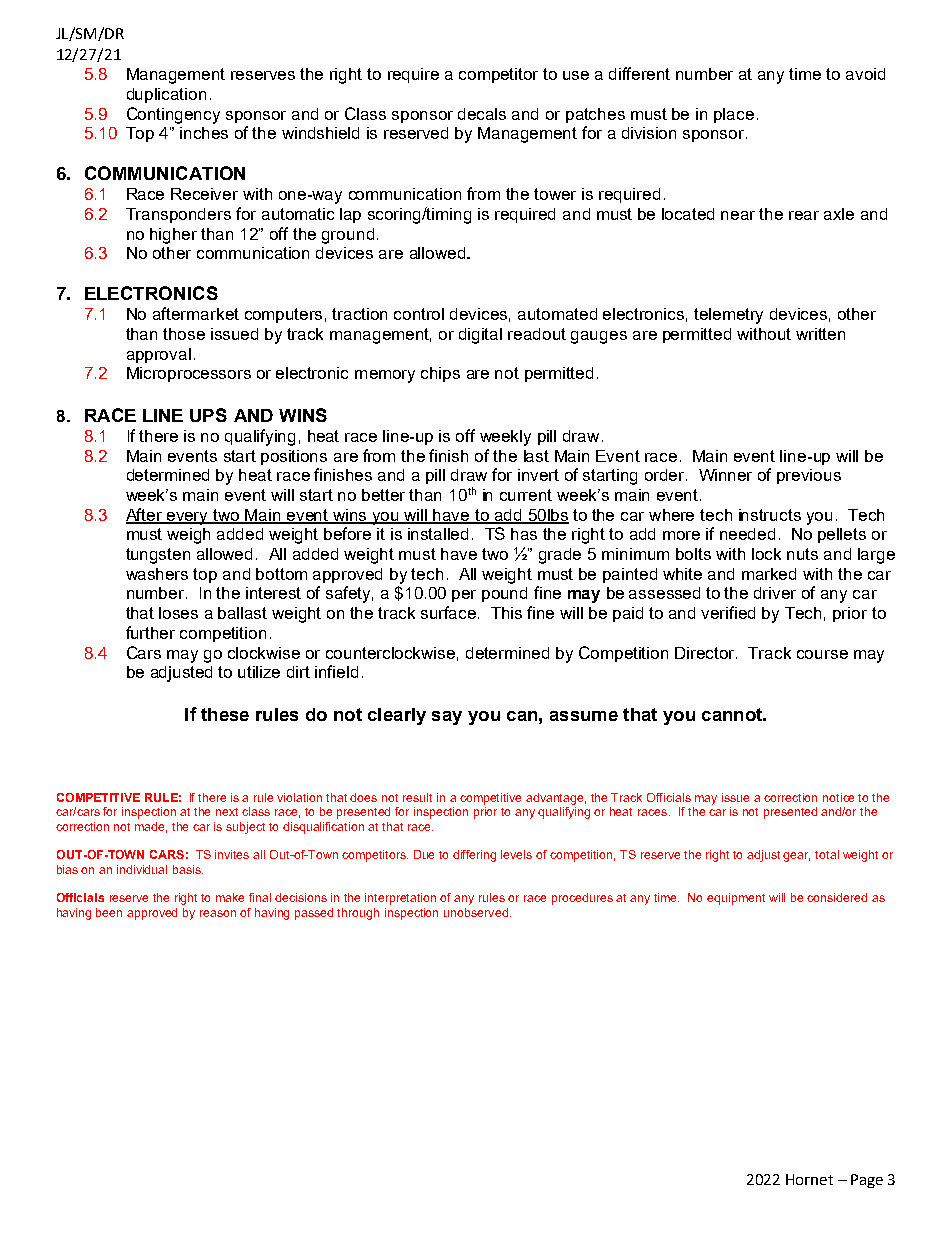 This screenshot has height=1233, width=952. Describe the element at coordinates (151, 827) in the screenshot. I see `made` at that location.
